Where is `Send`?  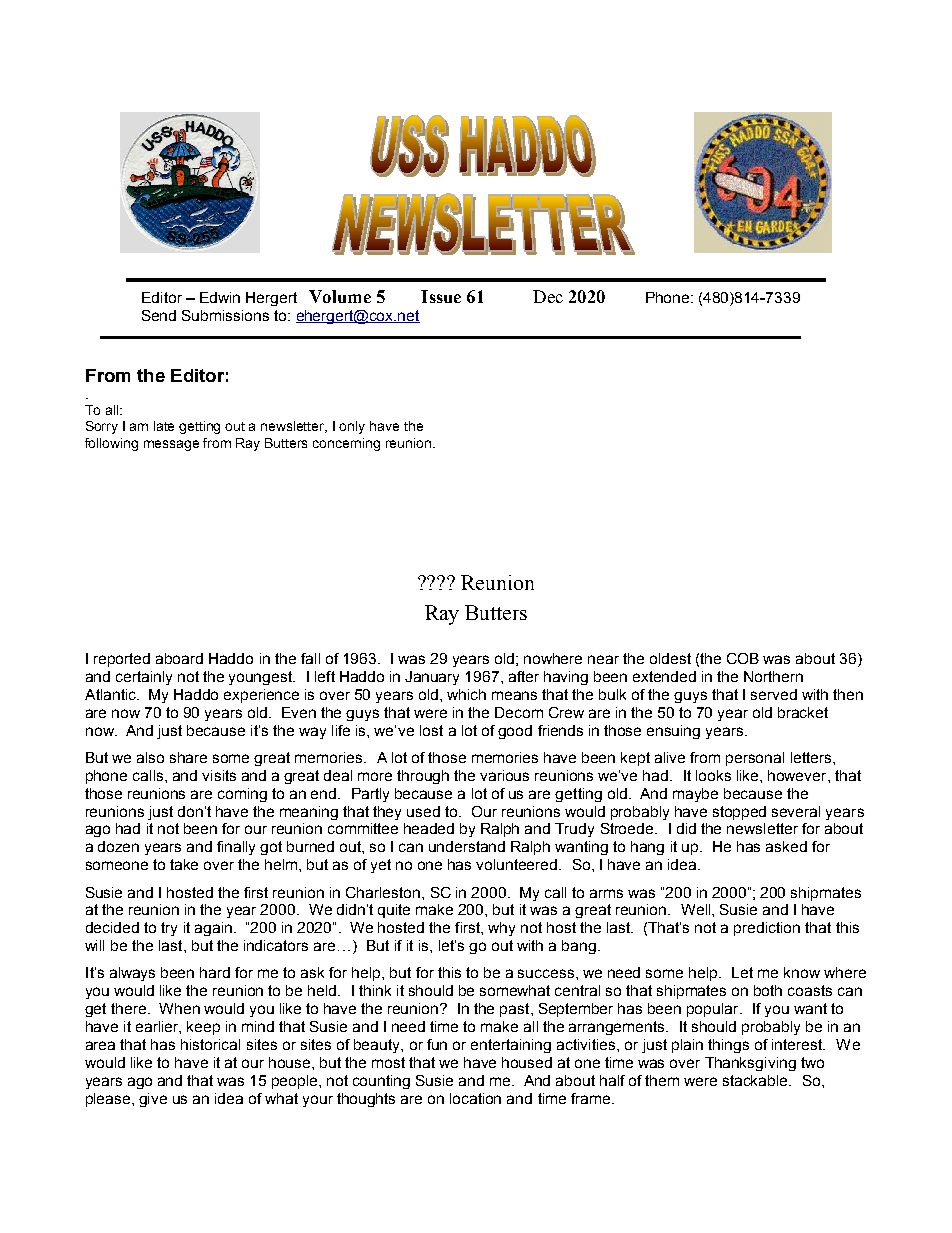 Send is located at coordinates (159, 315).
